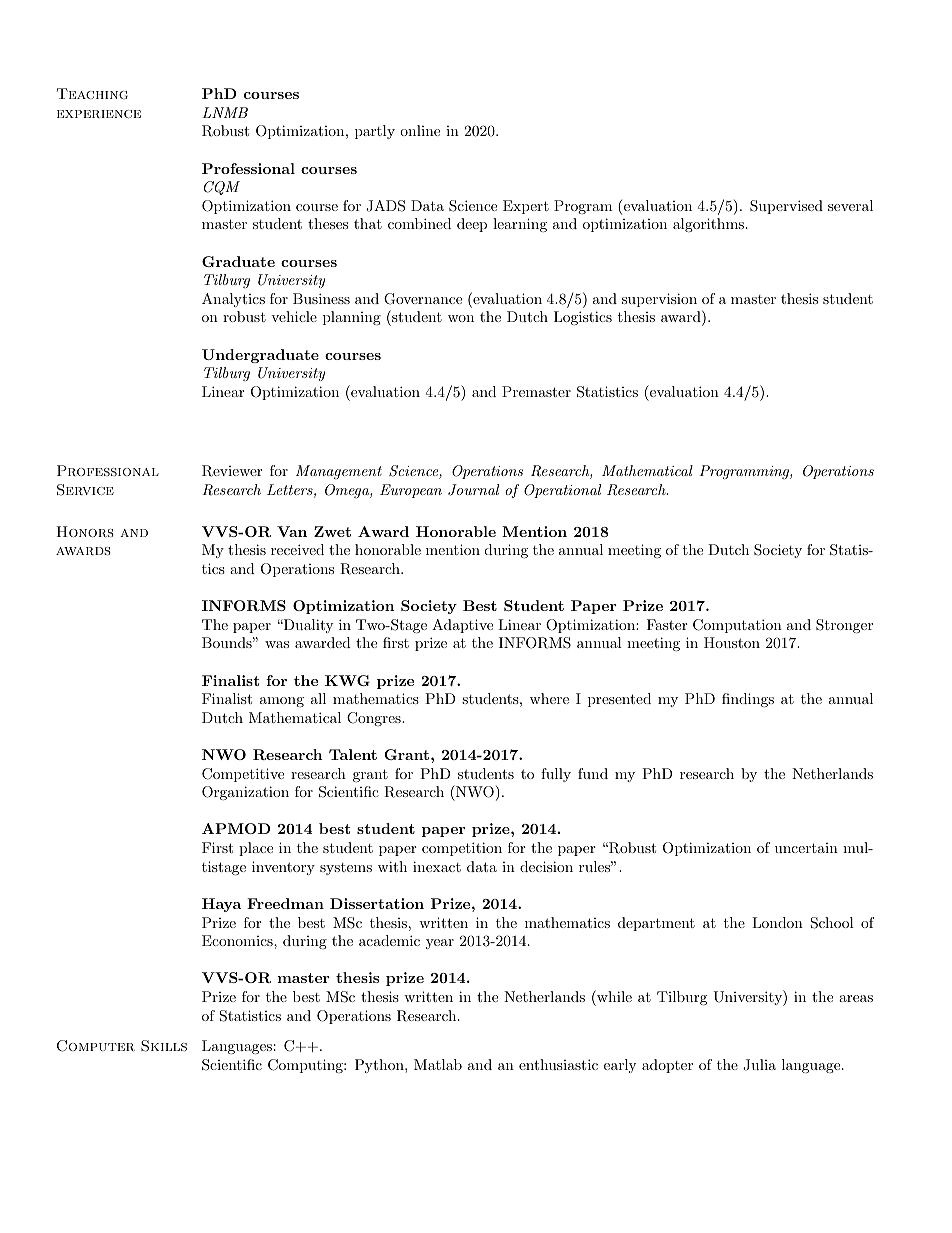 The height and width of the page is (1233, 952). Describe the element at coordinates (420, 130) in the page. I see `online` at that location.
